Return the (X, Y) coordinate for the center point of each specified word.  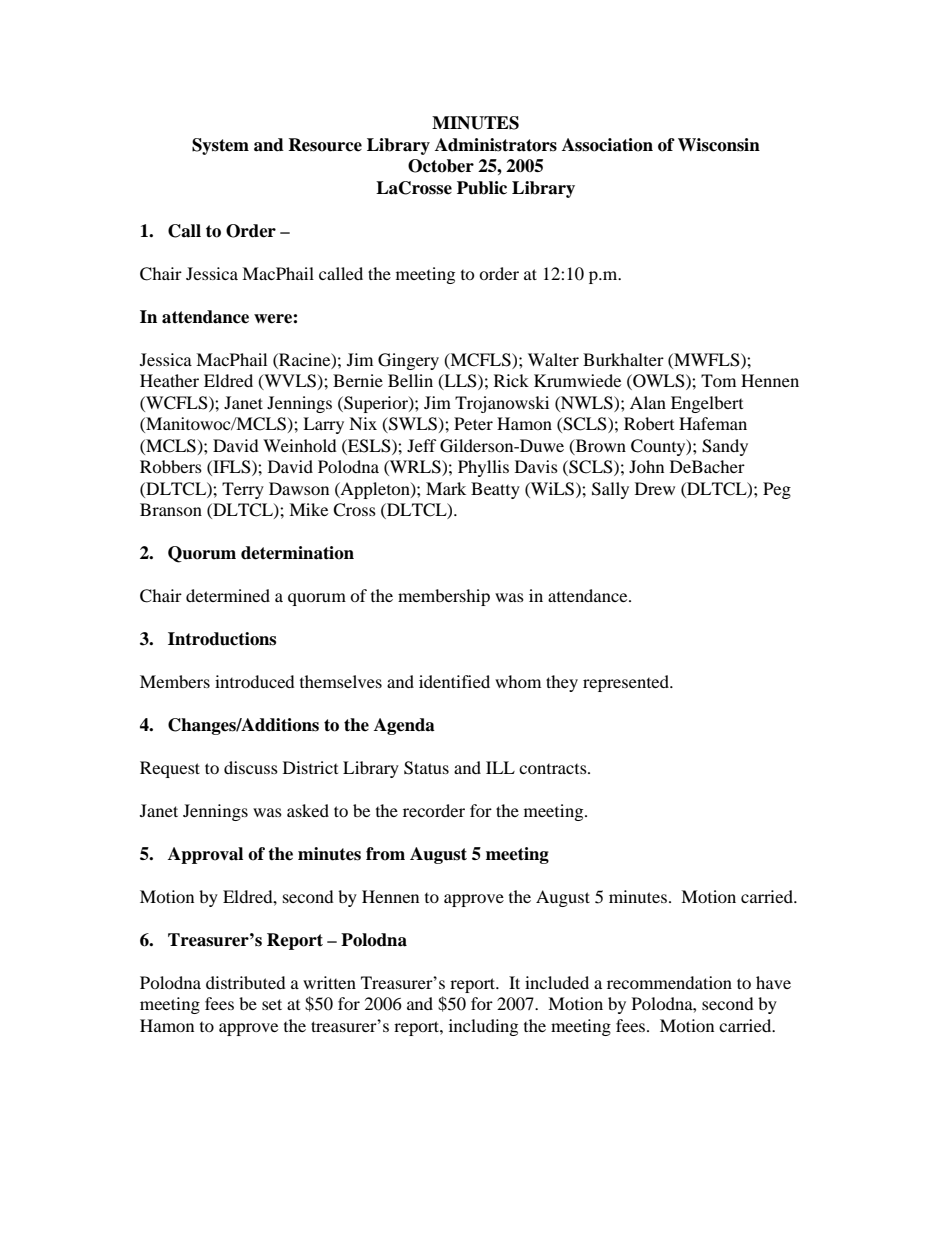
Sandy (725, 447)
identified (454, 681)
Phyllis (483, 468)
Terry (243, 490)
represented (627, 683)
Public (482, 188)
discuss (251, 767)
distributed (246, 982)
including (483, 1027)
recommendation (669, 982)
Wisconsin (719, 145)
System (220, 146)
